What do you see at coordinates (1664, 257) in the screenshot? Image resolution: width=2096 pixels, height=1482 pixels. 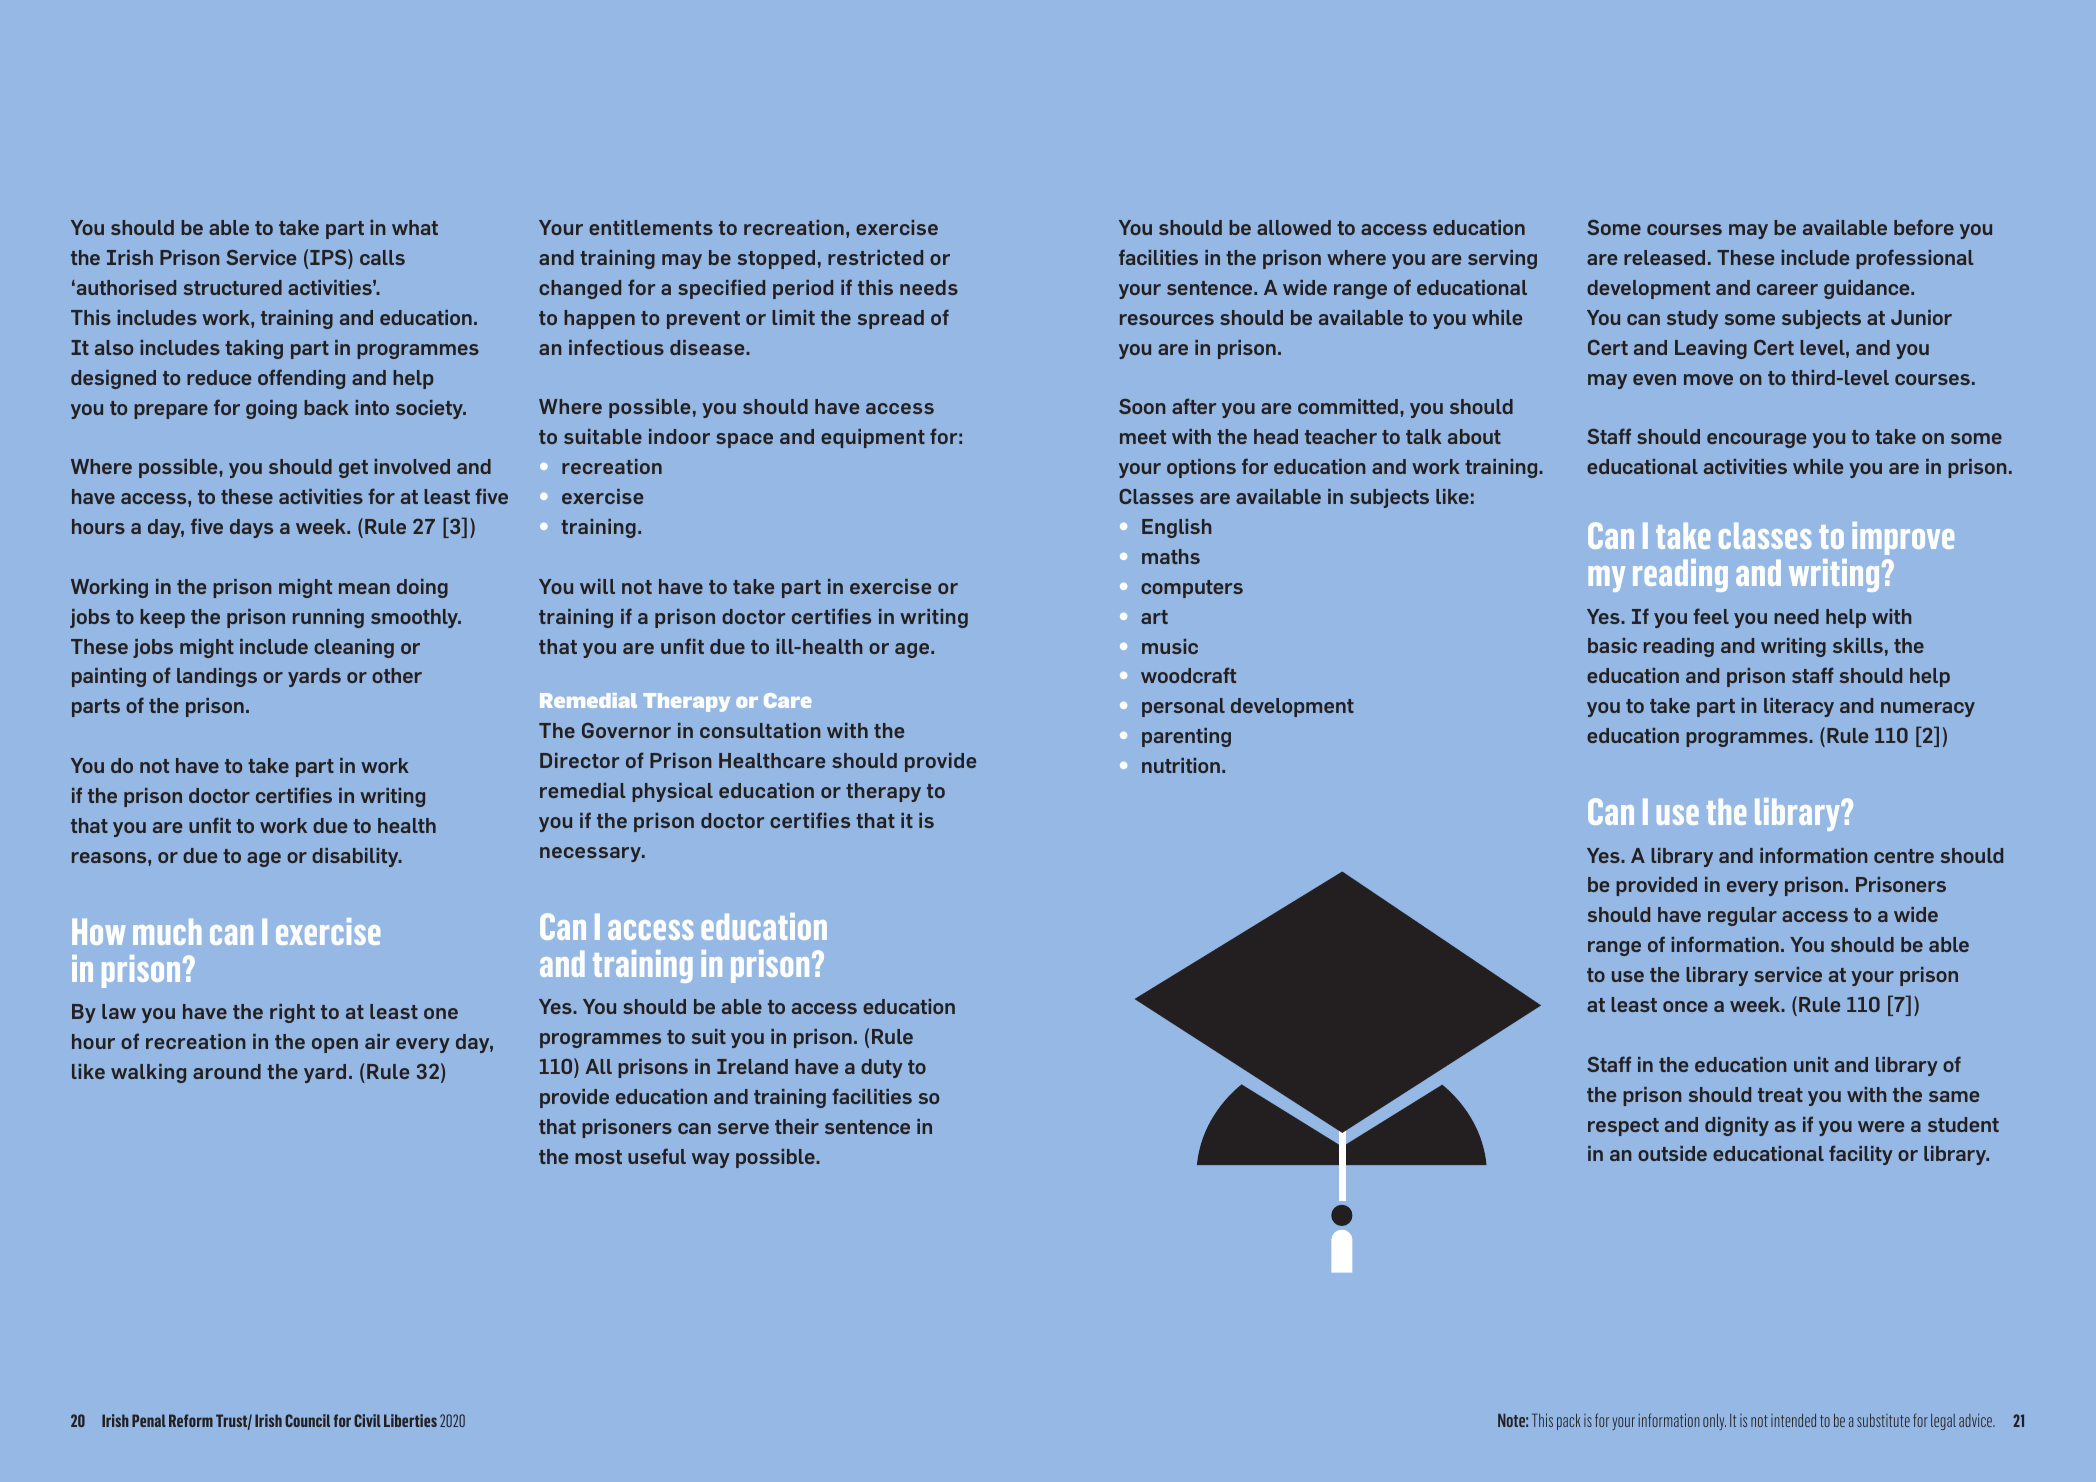 I see `released` at bounding box center [1664, 257].
